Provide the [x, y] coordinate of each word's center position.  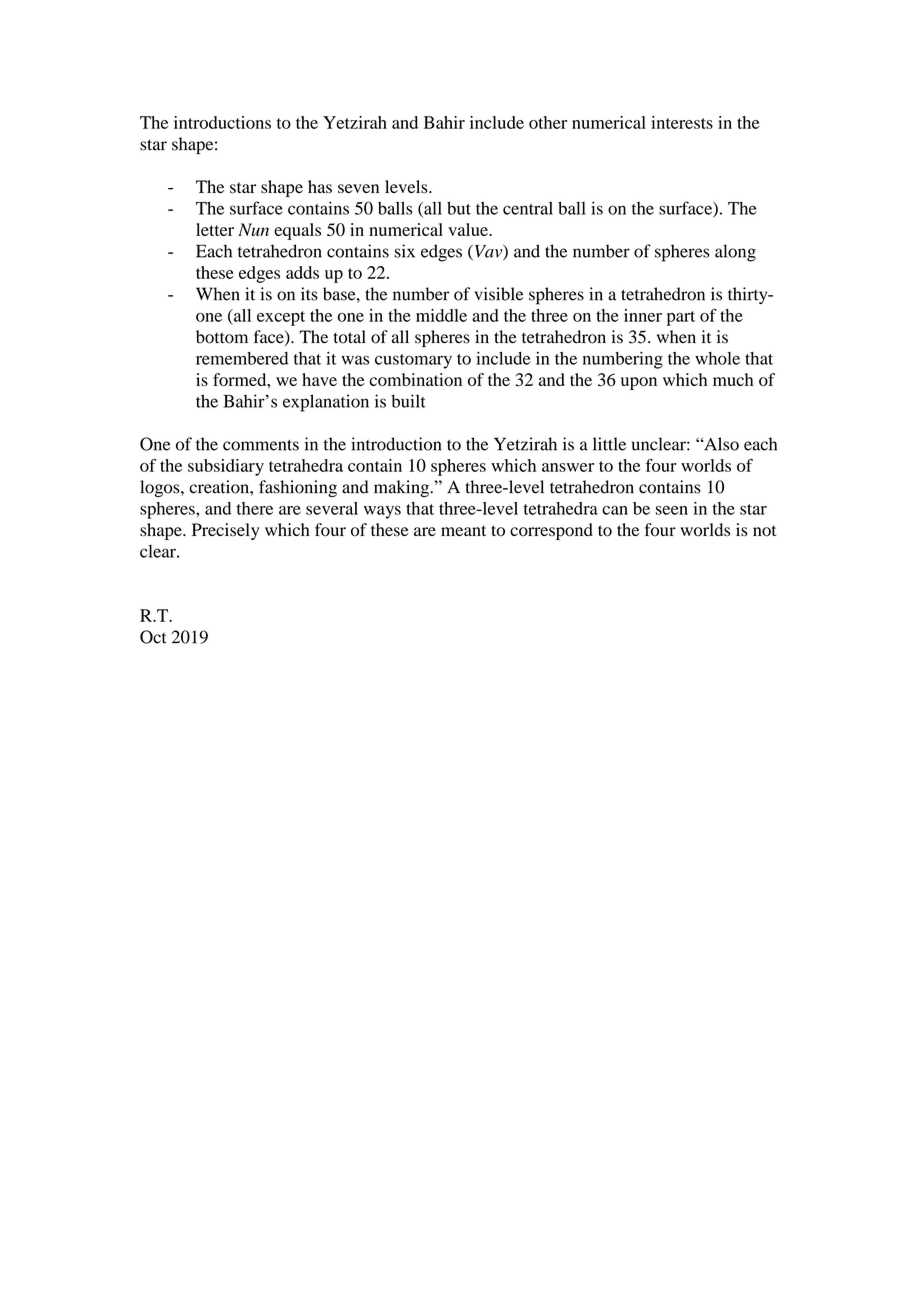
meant [463, 530]
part [681, 318]
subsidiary [226, 467]
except [281, 318]
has [320, 187]
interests [682, 122]
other [548, 122]
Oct [153, 637]
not [764, 531]
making [402, 488]
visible [499, 294]
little [609, 444]
